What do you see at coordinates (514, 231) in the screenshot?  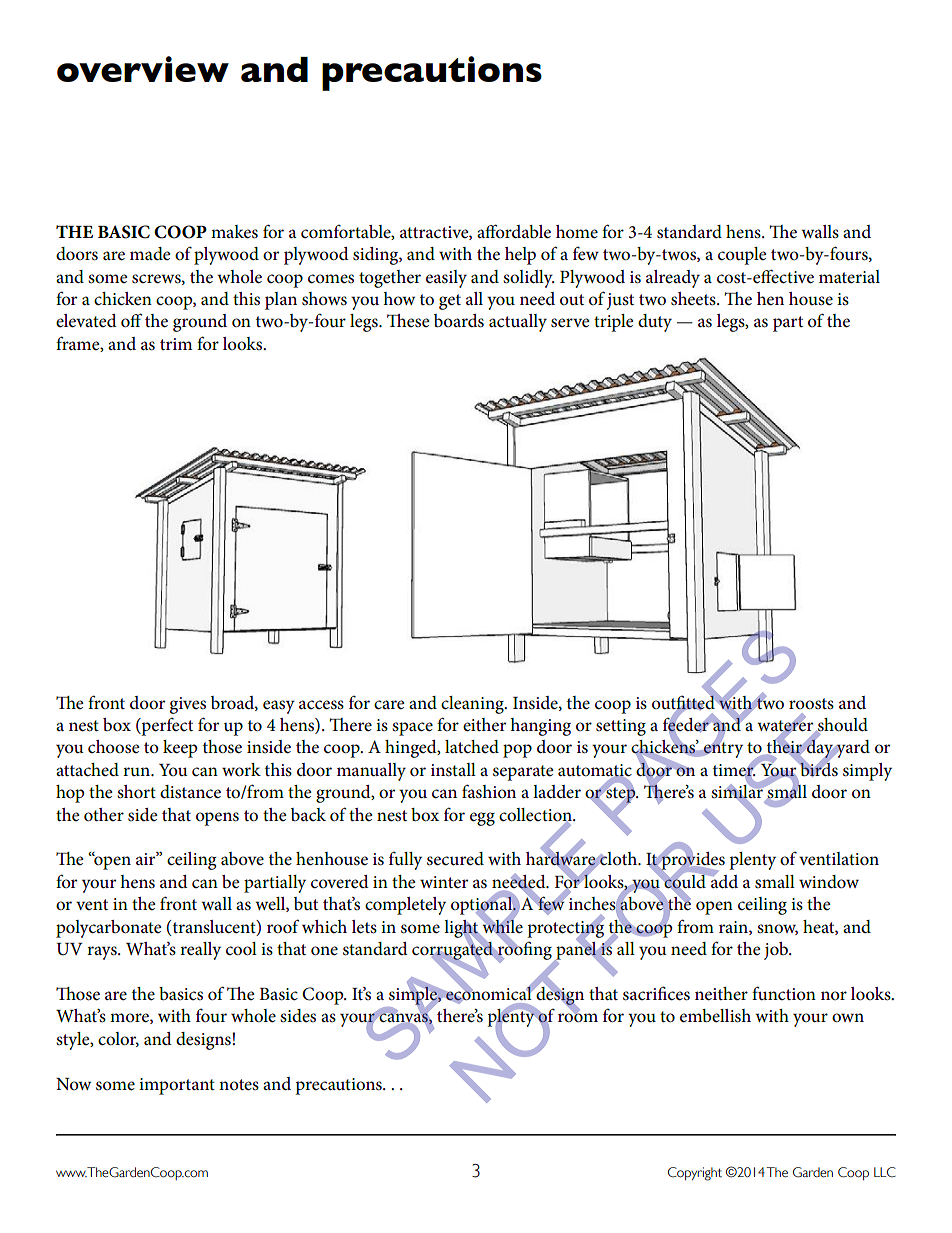 I see `affordable` at bounding box center [514, 231].
